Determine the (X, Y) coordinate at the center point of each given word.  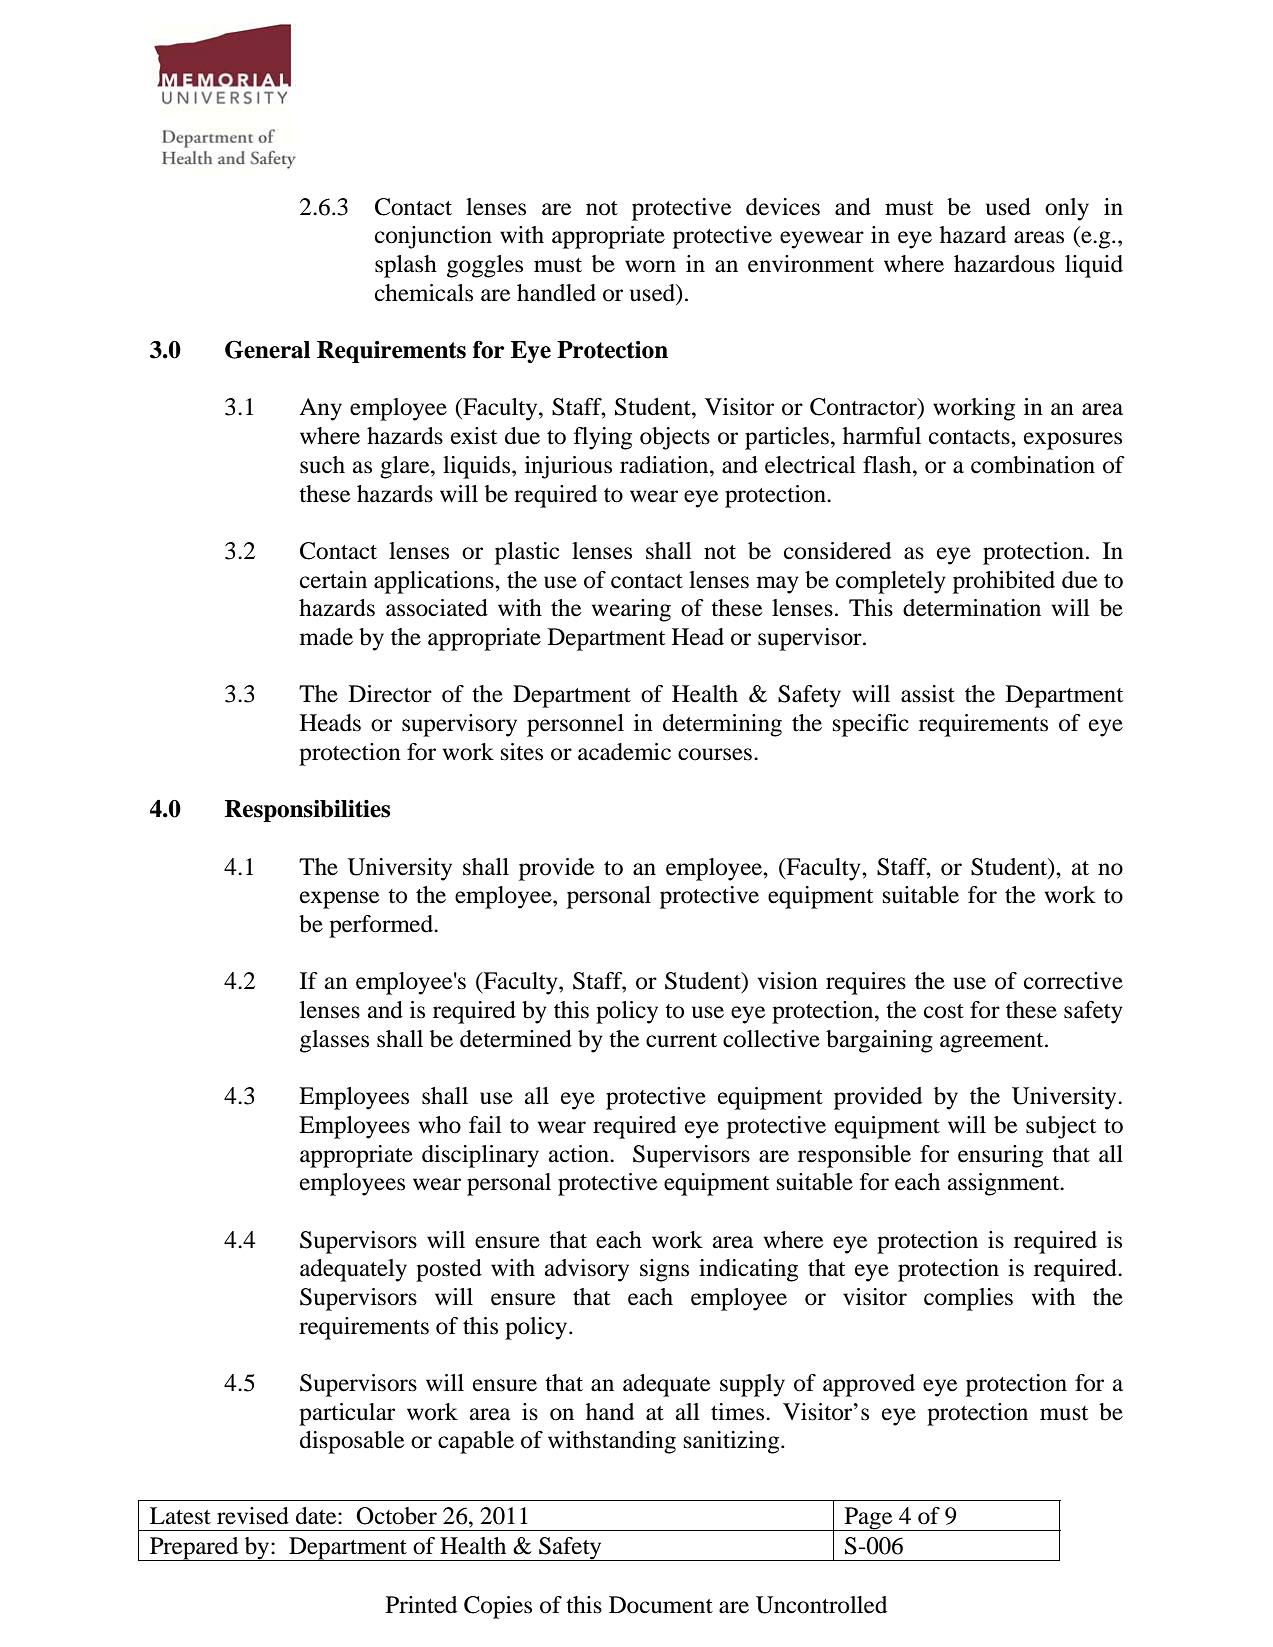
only (1067, 209)
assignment (1005, 1184)
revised (253, 1516)
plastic (527, 553)
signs (664, 1270)
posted (449, 1270)
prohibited (1004, 582)
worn (650, 266)
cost (944, 1011)
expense (339, 900)
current (681, 1040)
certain (333, 580)
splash (406, 266)
